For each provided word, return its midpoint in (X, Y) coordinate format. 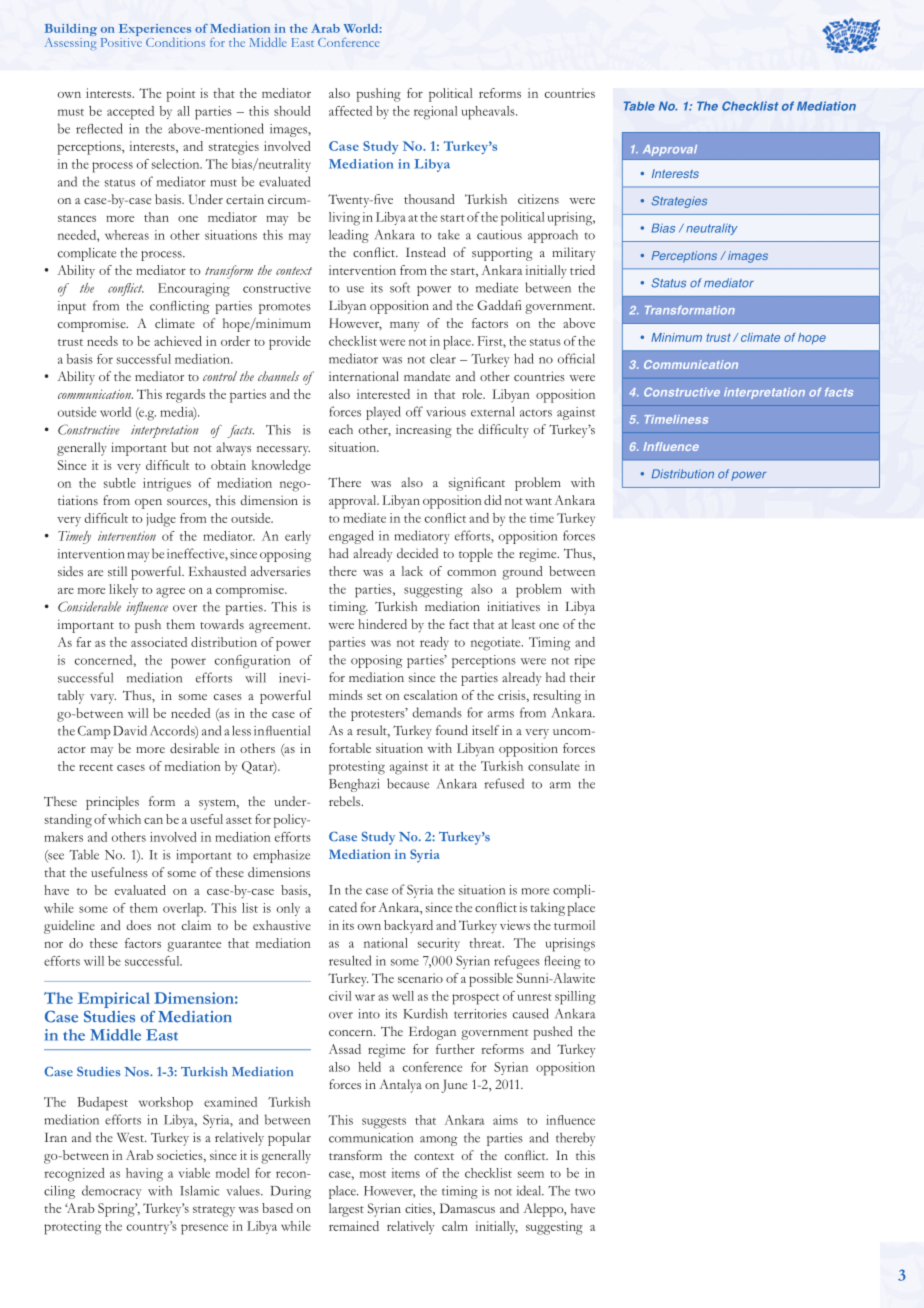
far (84, 642)
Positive (121, 41)
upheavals (489, 113)
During (290, 1192)
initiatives (513, 606)
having (144, 1175)
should (292, 111)
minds (346, 695)
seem (531, 1174)
